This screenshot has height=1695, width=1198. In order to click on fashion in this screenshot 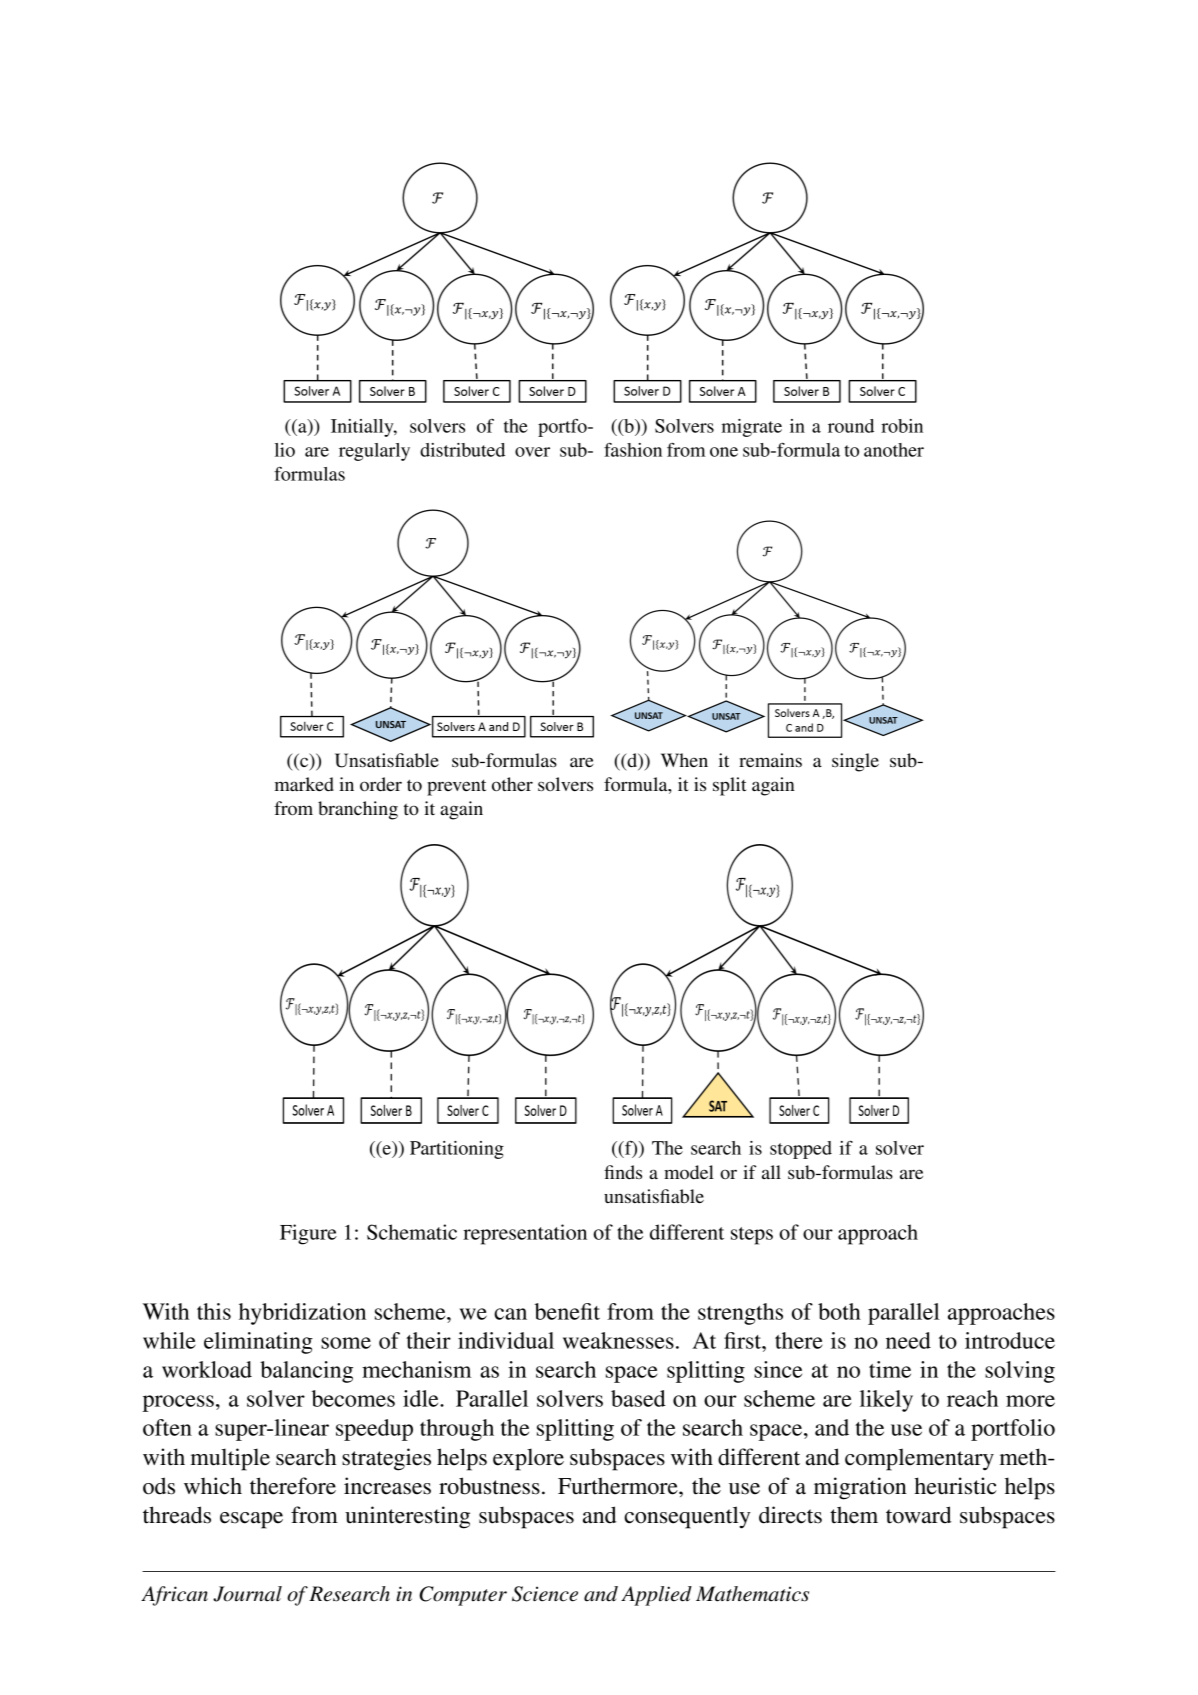, I will do `click(633, 450)`.
